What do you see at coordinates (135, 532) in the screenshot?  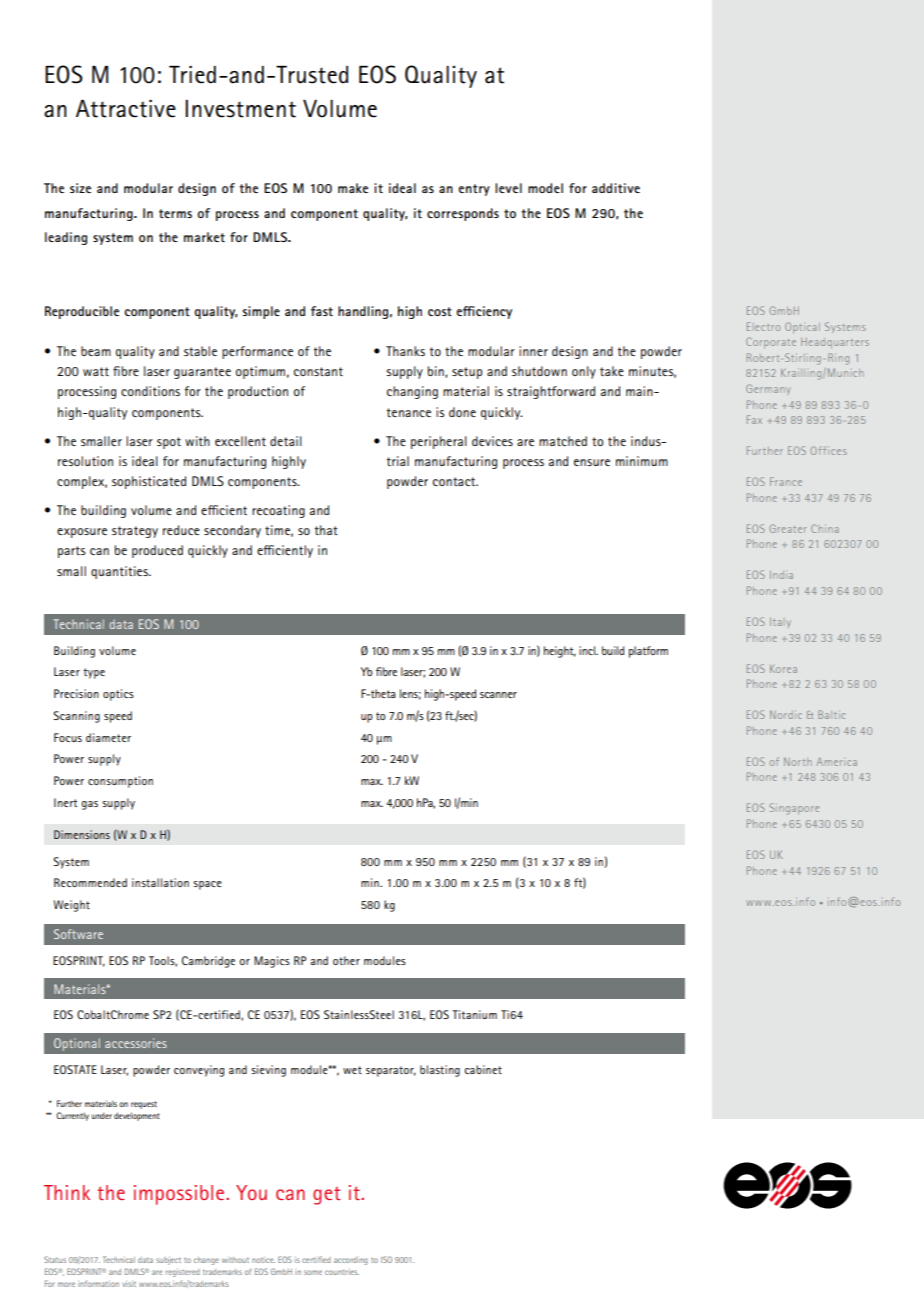 I see `strategy` at bounding box center [135, 532].
